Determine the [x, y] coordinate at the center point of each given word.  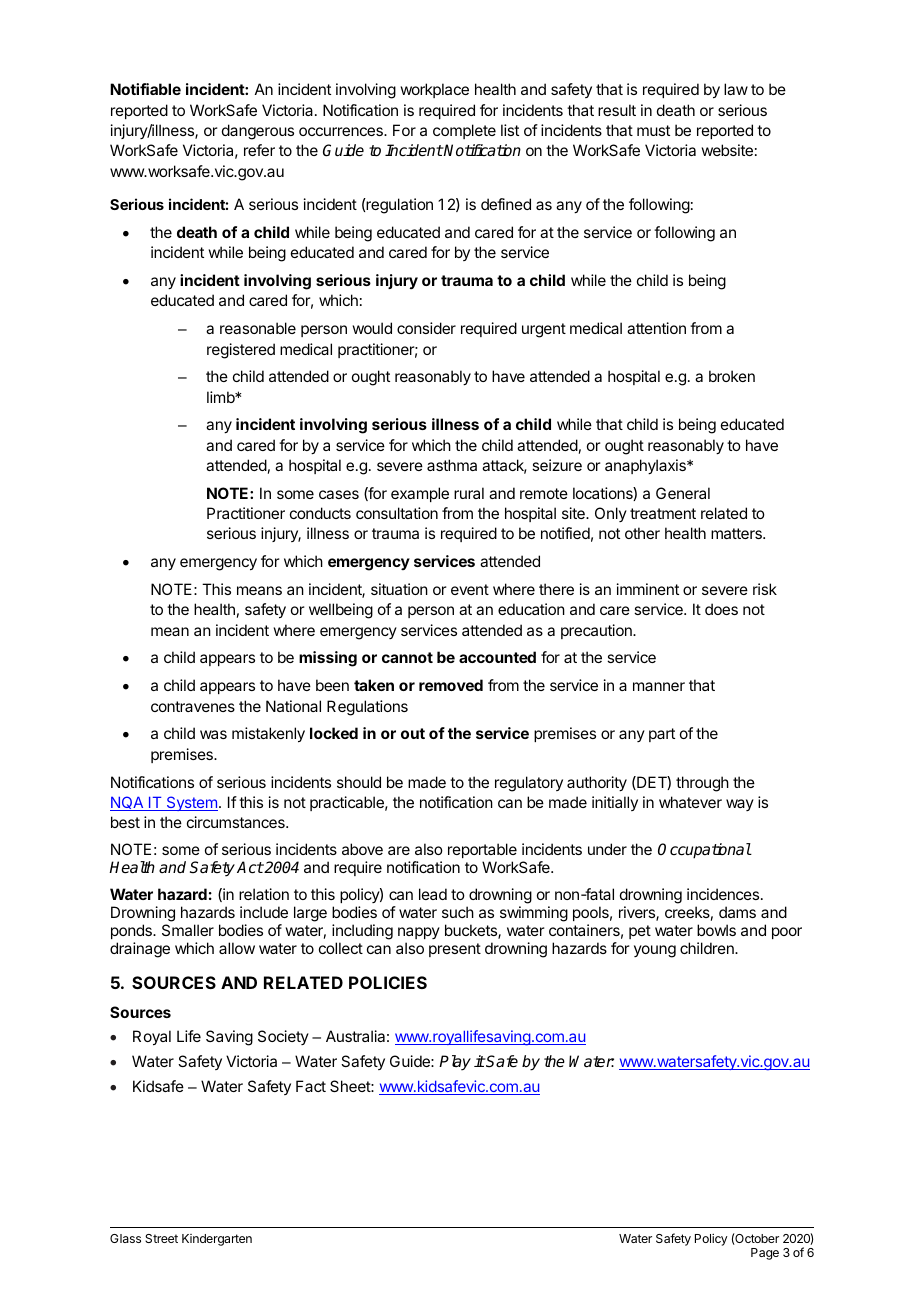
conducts [320, 513]
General [683, 493]
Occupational [704, 851]
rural [469, 493]
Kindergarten [217, 1240]
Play [455, 1063]
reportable [482, 850]
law [736, 89]
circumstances [237, 822]
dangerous [258, 132]
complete [464, 131]
